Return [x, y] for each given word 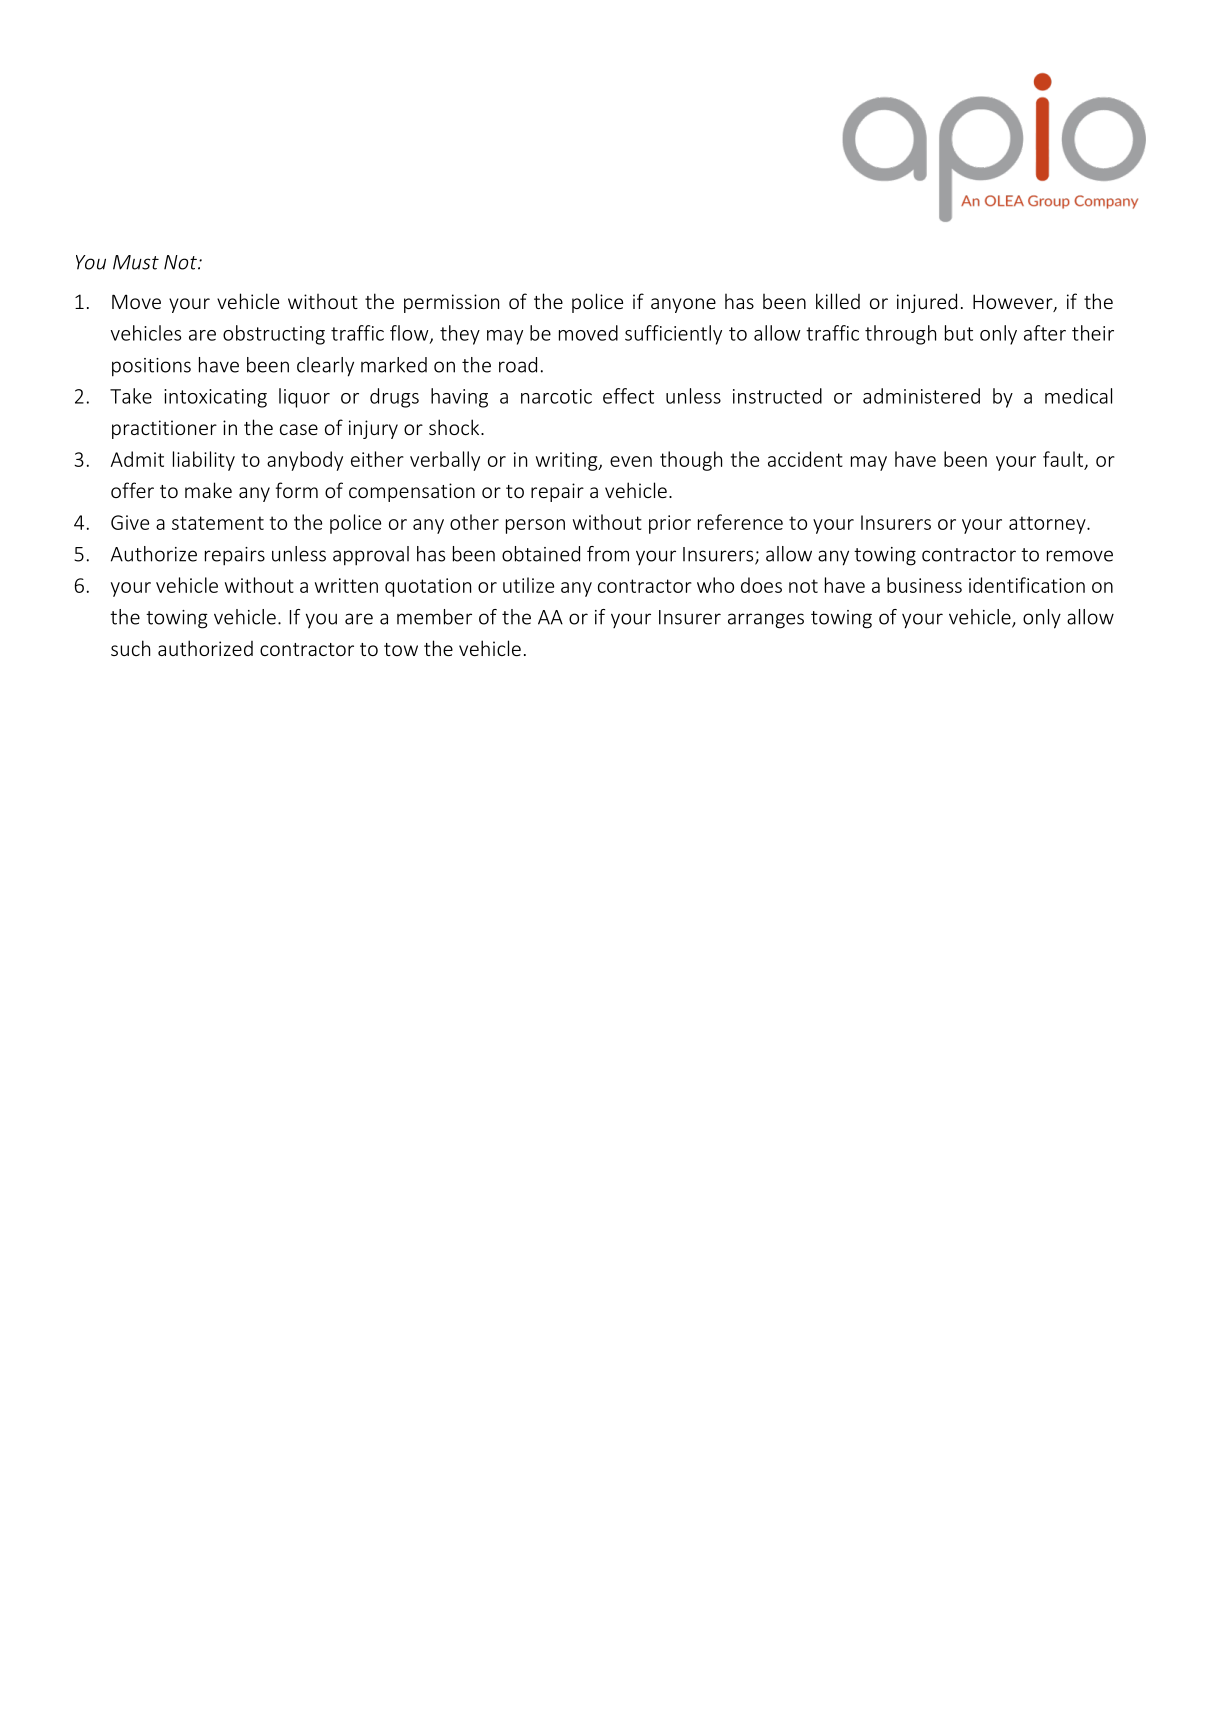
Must [136, 262]
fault [1064, 460]
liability [204, 461]
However [1014, 303]
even [631, 461]
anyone [683, 305]
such [130, 648]
